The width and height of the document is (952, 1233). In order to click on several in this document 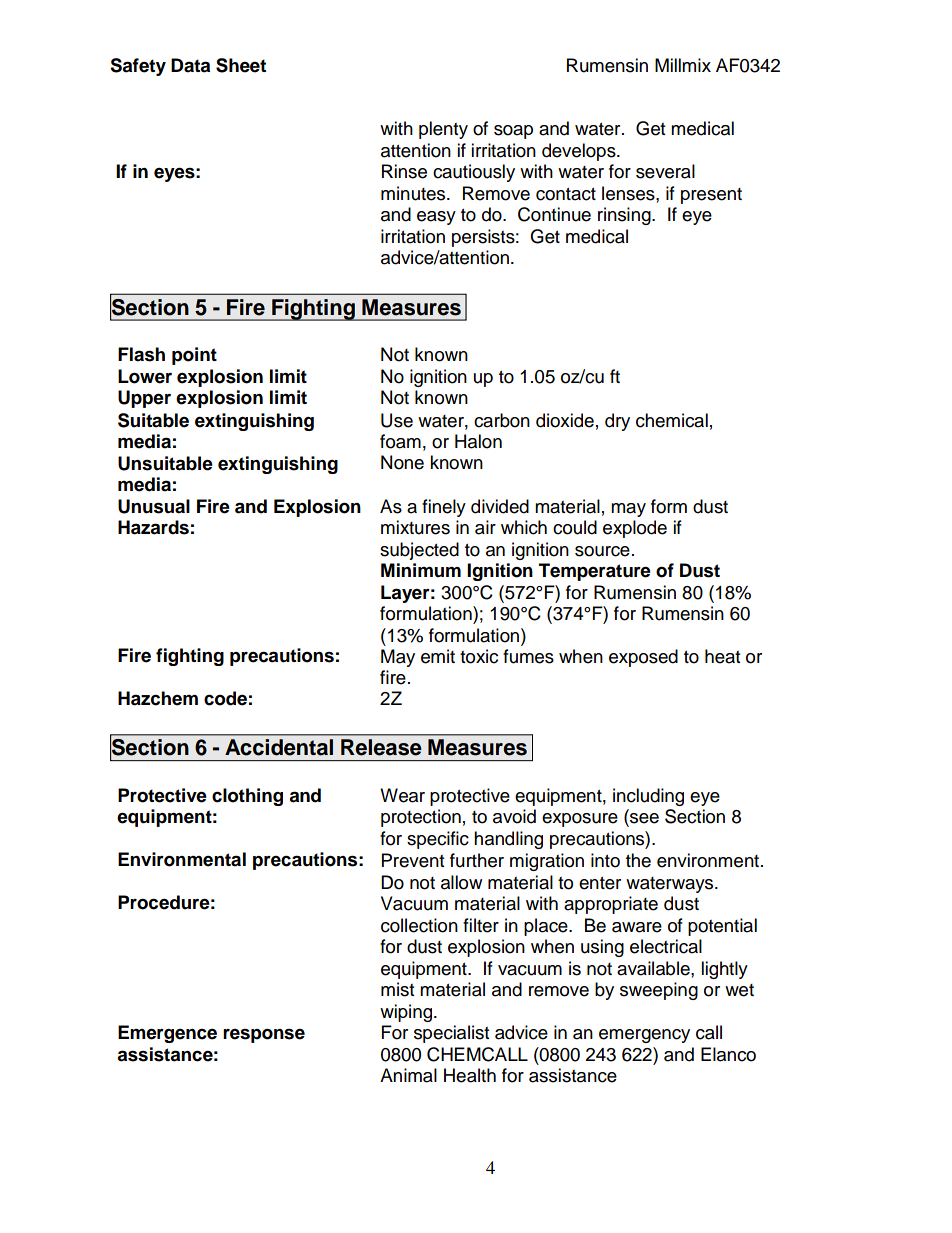, I will do `click(665, 171)`.
